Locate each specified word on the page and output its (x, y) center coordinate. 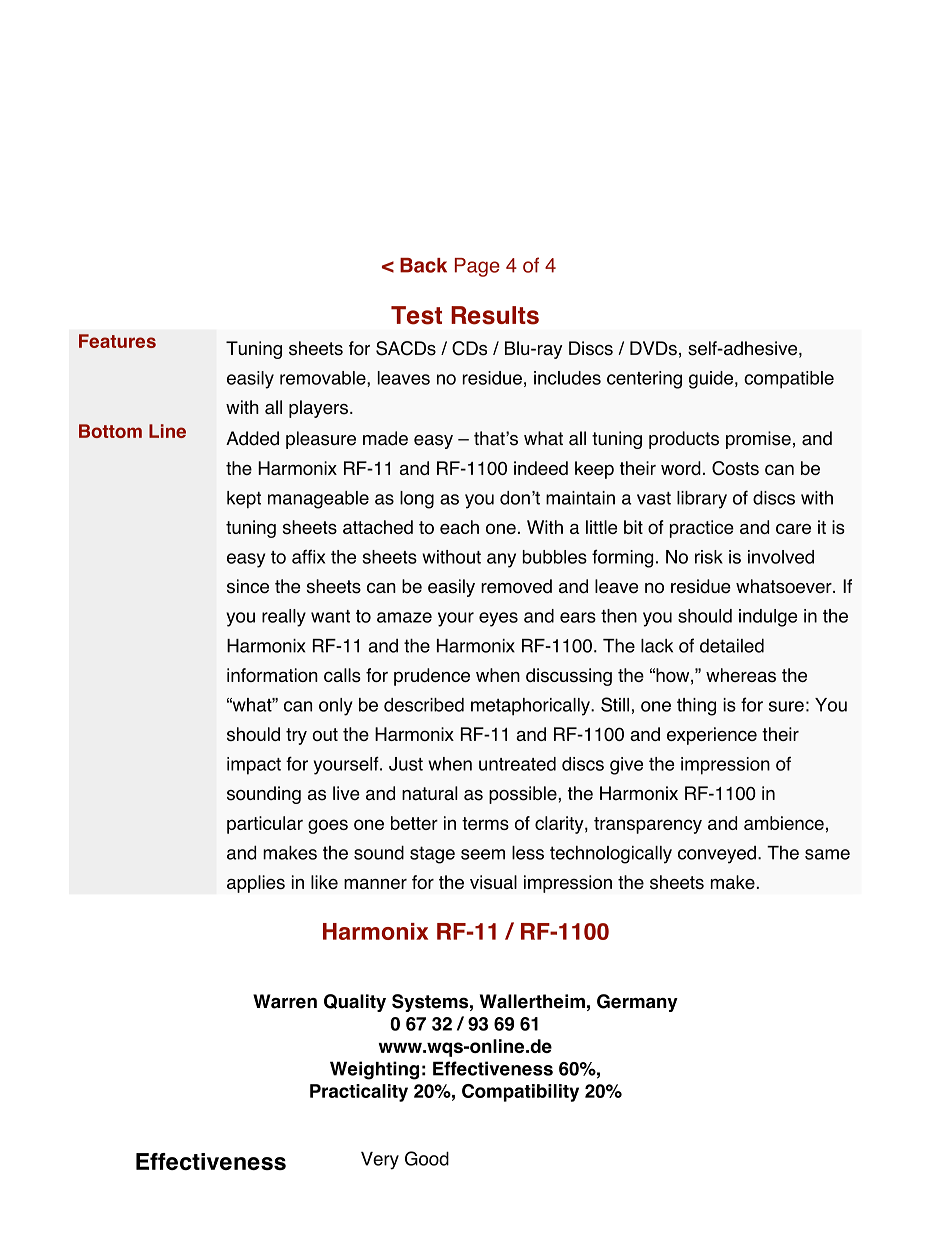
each (459, 527)
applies (256, 884)
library (702, 500)
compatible (789, 380)
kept (244, 500)
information (272, 675)
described (424, 705)
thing (696, 707)
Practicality (359, 1093)
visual (493, 882)
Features (117, 341)
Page (477, 267)
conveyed (717, 855)
